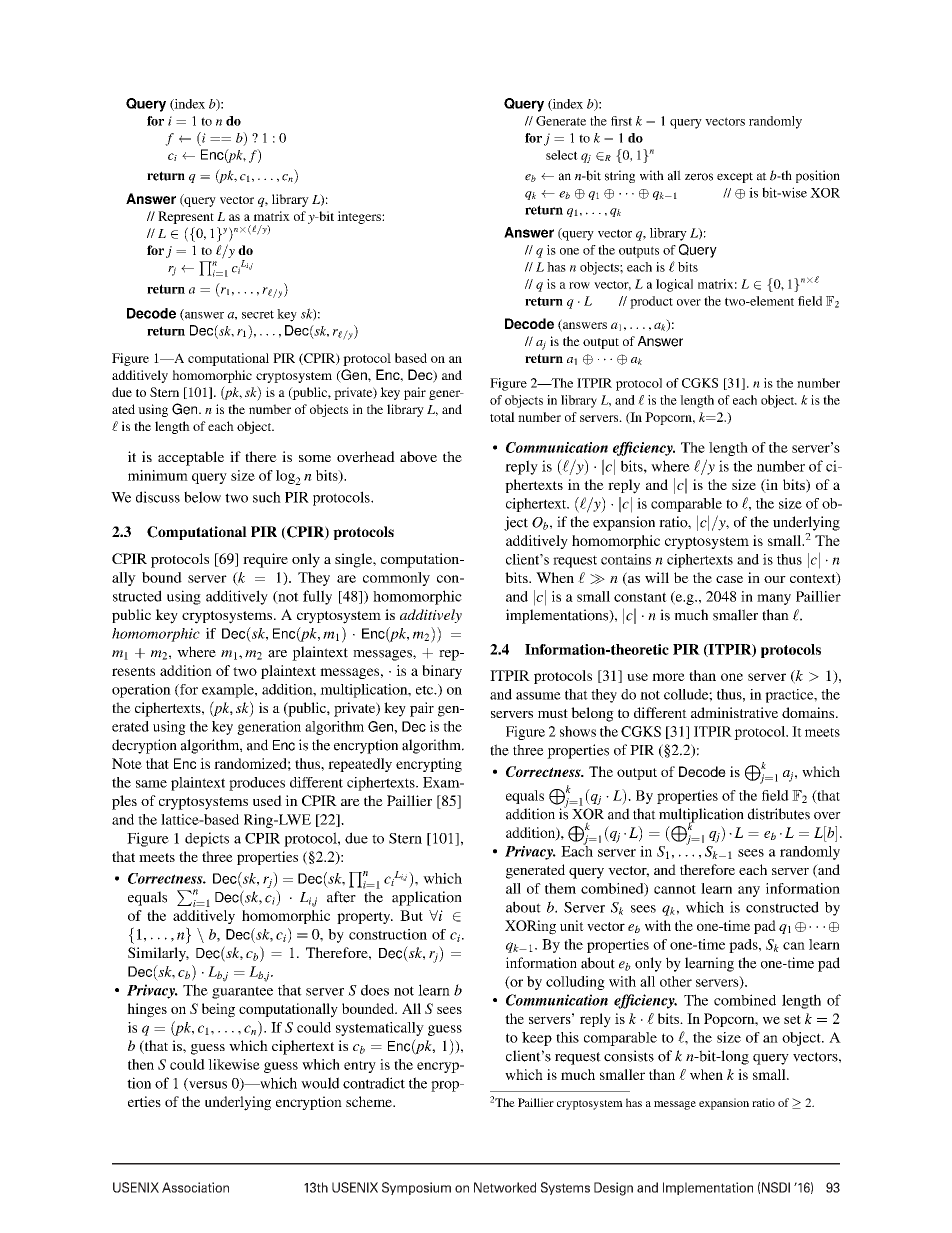 This page has width=952, height=1233. What do you see at coordinates (442, 672) in the page?
I see `binary` at bounding box center [442, 672].
